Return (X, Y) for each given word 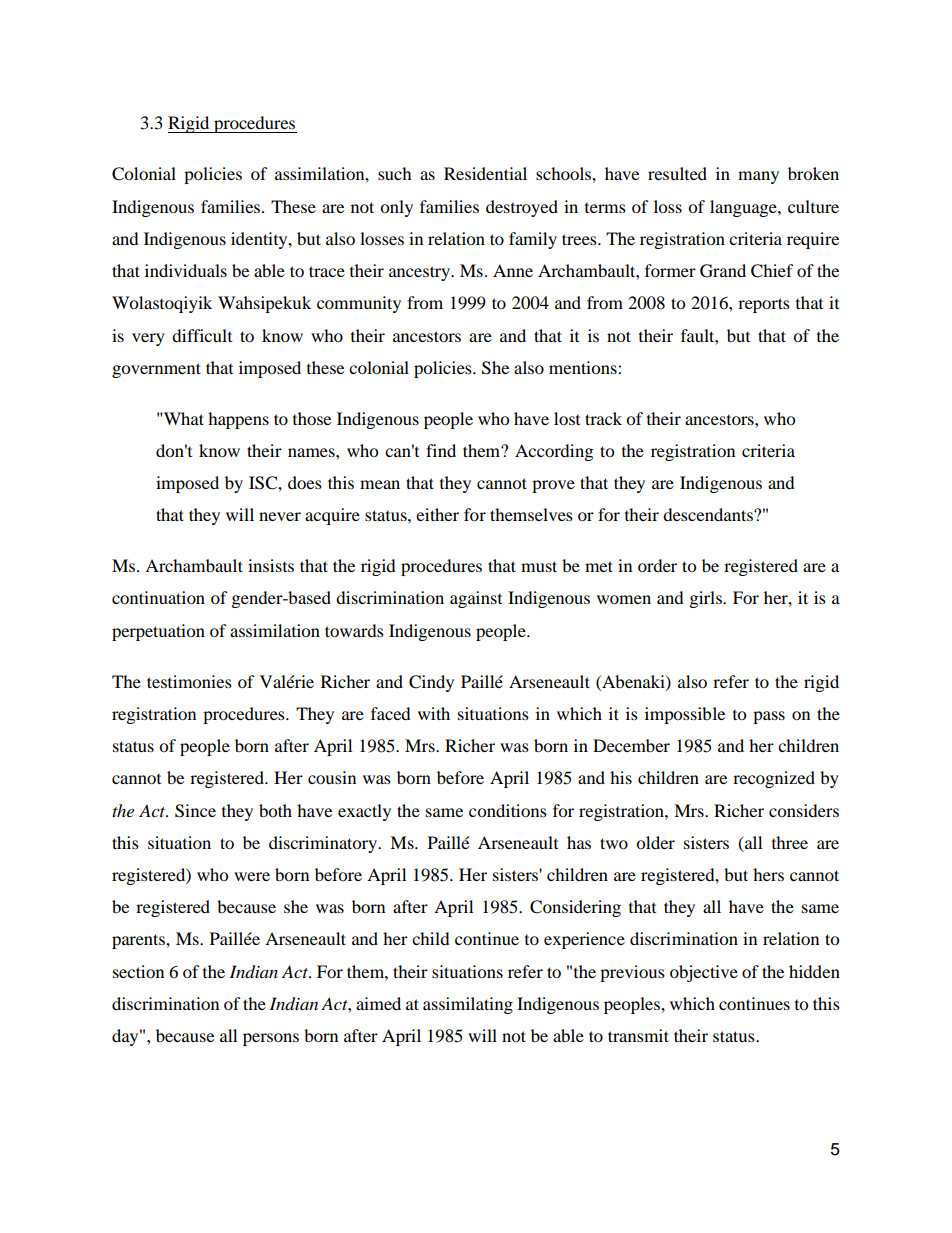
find (441, 450)
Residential (485, 173)
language (744, 208)
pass (769, 717)
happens (238, 420)
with (434, 713)
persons (271, 1039)
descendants (709, 514)
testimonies (189, 681)
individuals (186, 270)
